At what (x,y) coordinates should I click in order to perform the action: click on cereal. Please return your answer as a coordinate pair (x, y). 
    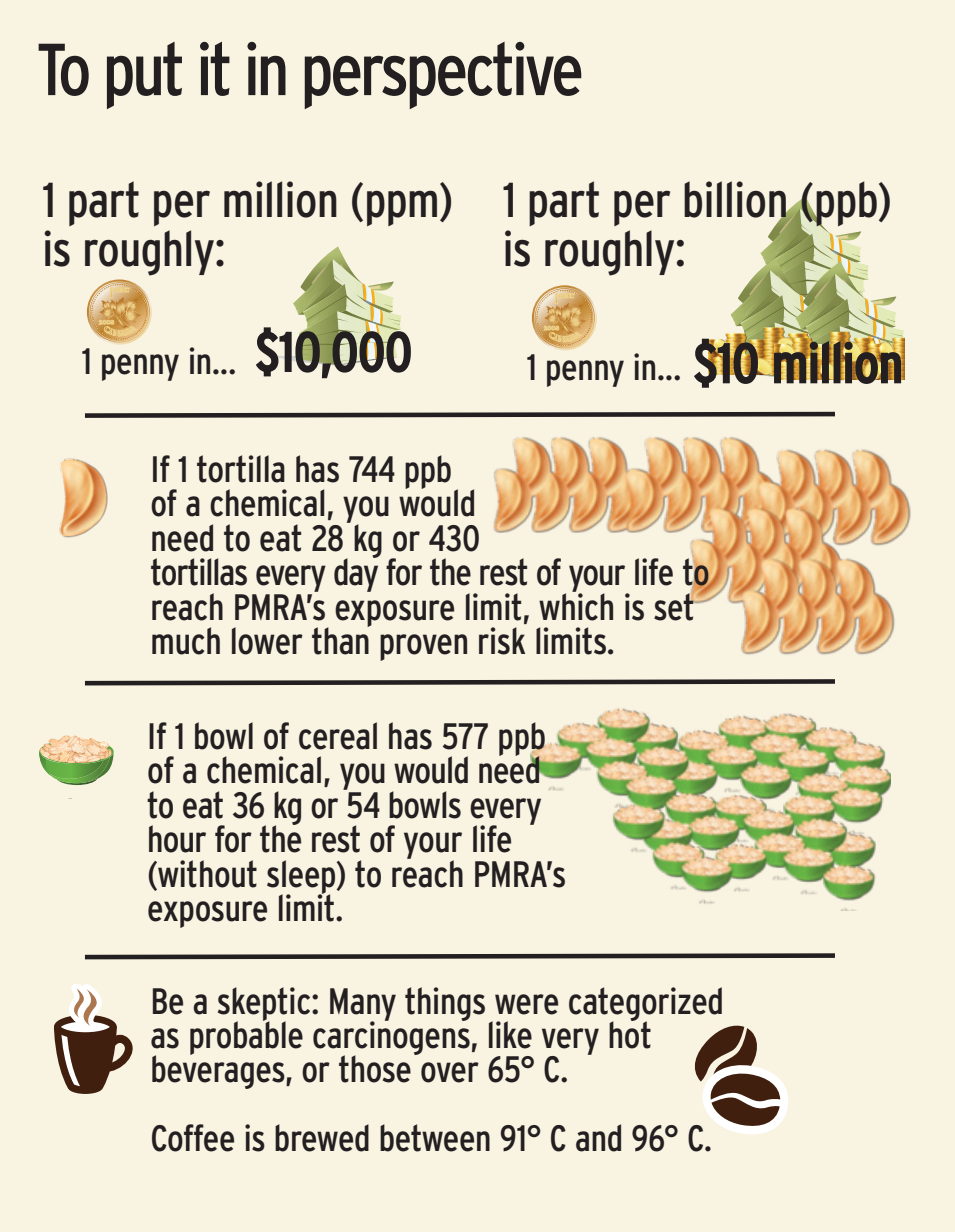
    Looking at the image, I should click on (338, 736).
